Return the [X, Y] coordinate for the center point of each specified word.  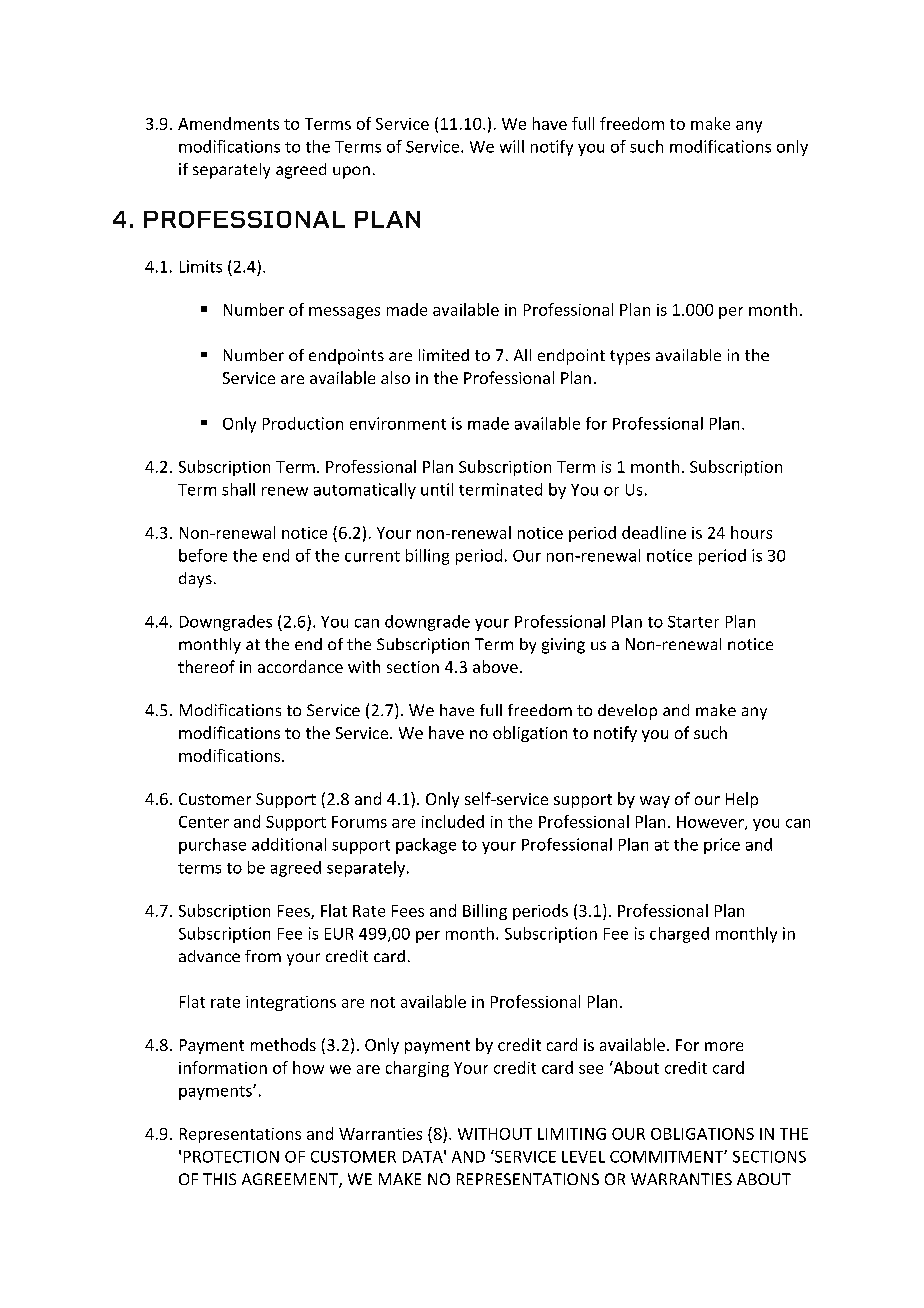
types [630, 357]
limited [444, 355]
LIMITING [572, 1134]
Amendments [228, 123]
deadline [654, 532]
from [263, 956]
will [512, 146]
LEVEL [583, 1157]
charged [679, 935]
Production [303, 423]
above [495, 666]
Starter [693, 622]
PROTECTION [231, 1157]
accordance [300, 666]
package [426, 846]
